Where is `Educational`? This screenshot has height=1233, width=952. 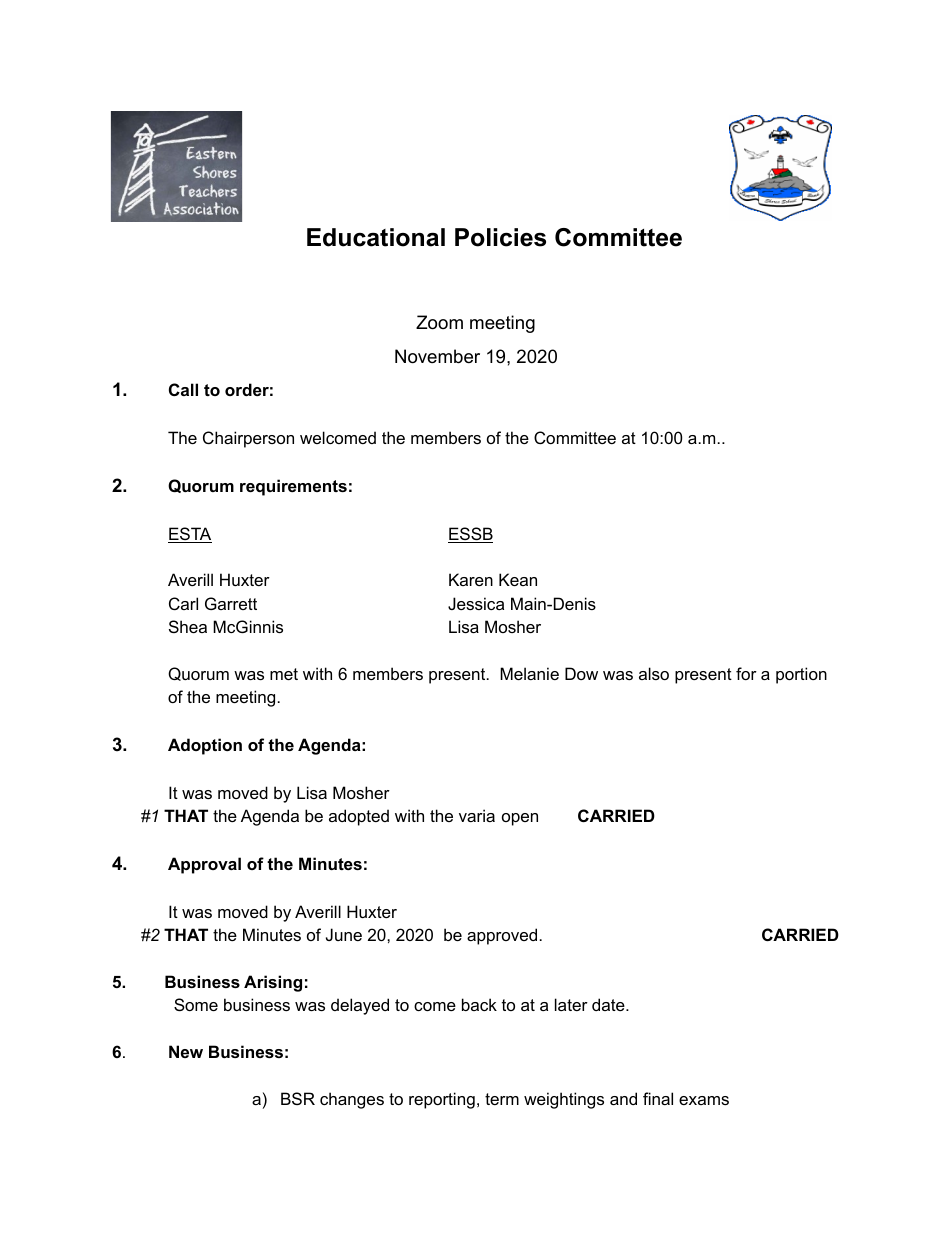 Educational is located at coordinates (376, 237).
